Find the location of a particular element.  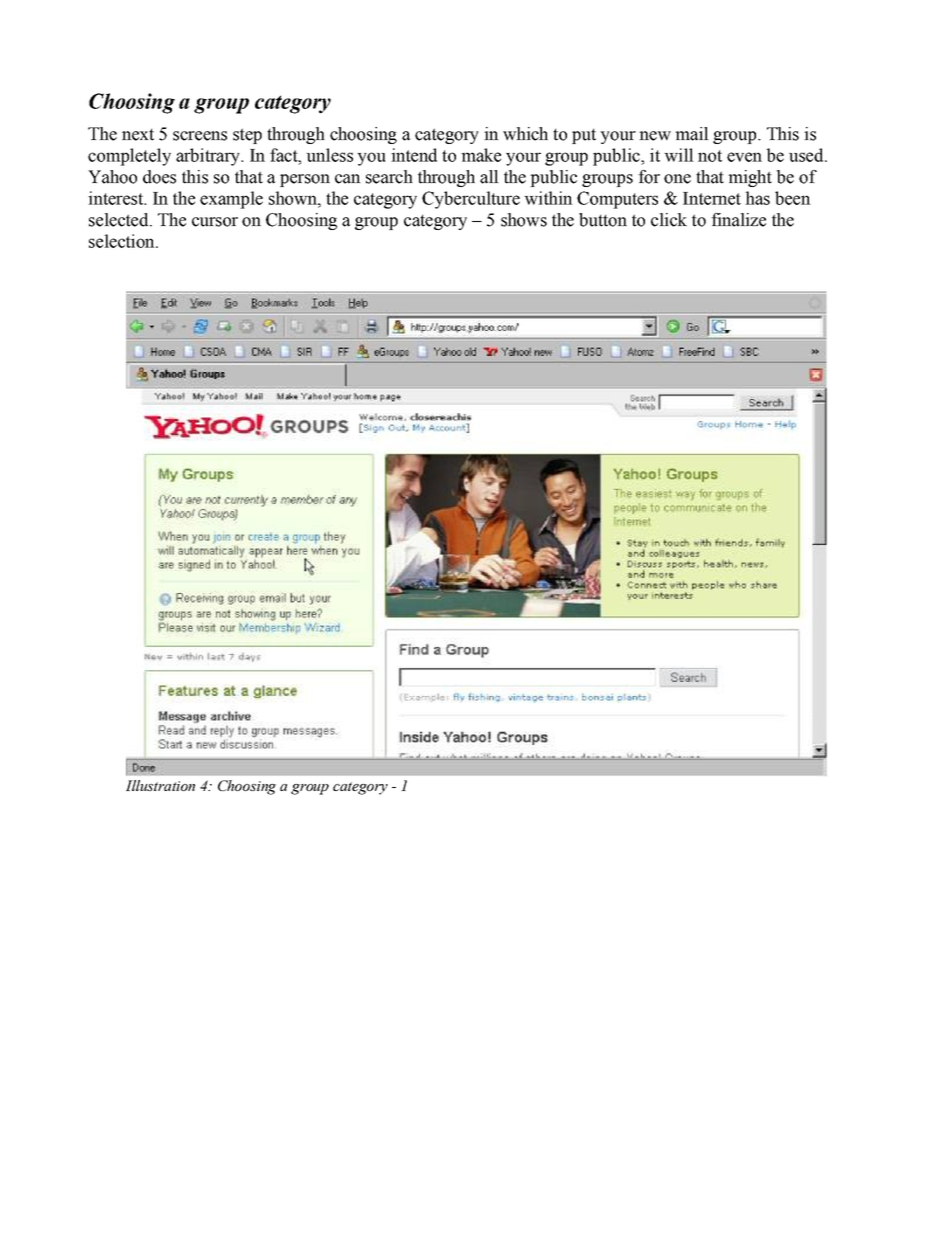

click is located at coordinates (669, 220).
